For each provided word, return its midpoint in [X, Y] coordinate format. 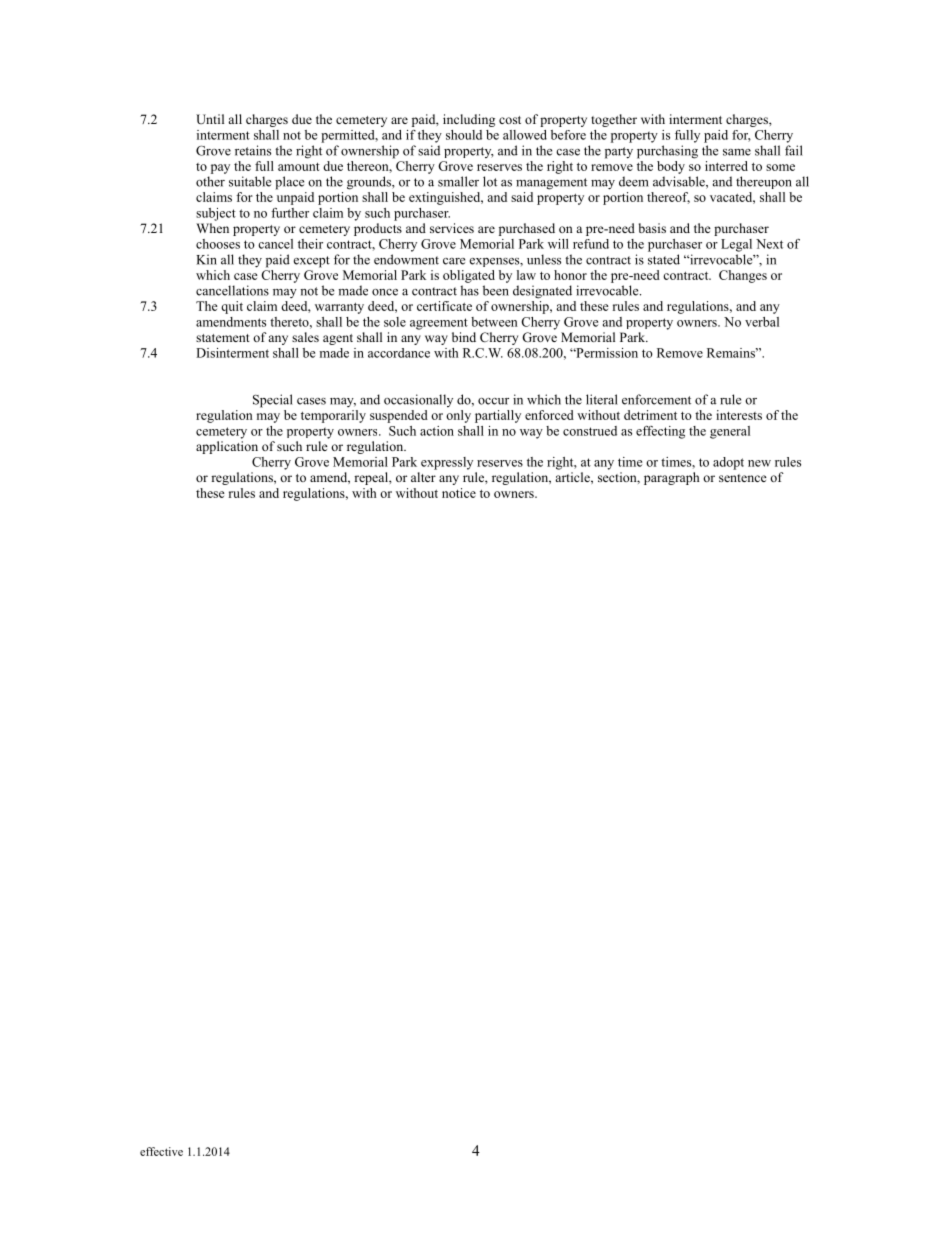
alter [423, 477]
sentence [743, 478]
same [737, 152]
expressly [447, 463]
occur [493, 401]
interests [739, 415]
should [464, 135]
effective [161, 1151]
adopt [728, 463]
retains [253, 150]
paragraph [671, 478]
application [227, 447]
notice [459, 493]
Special [273, 401]
